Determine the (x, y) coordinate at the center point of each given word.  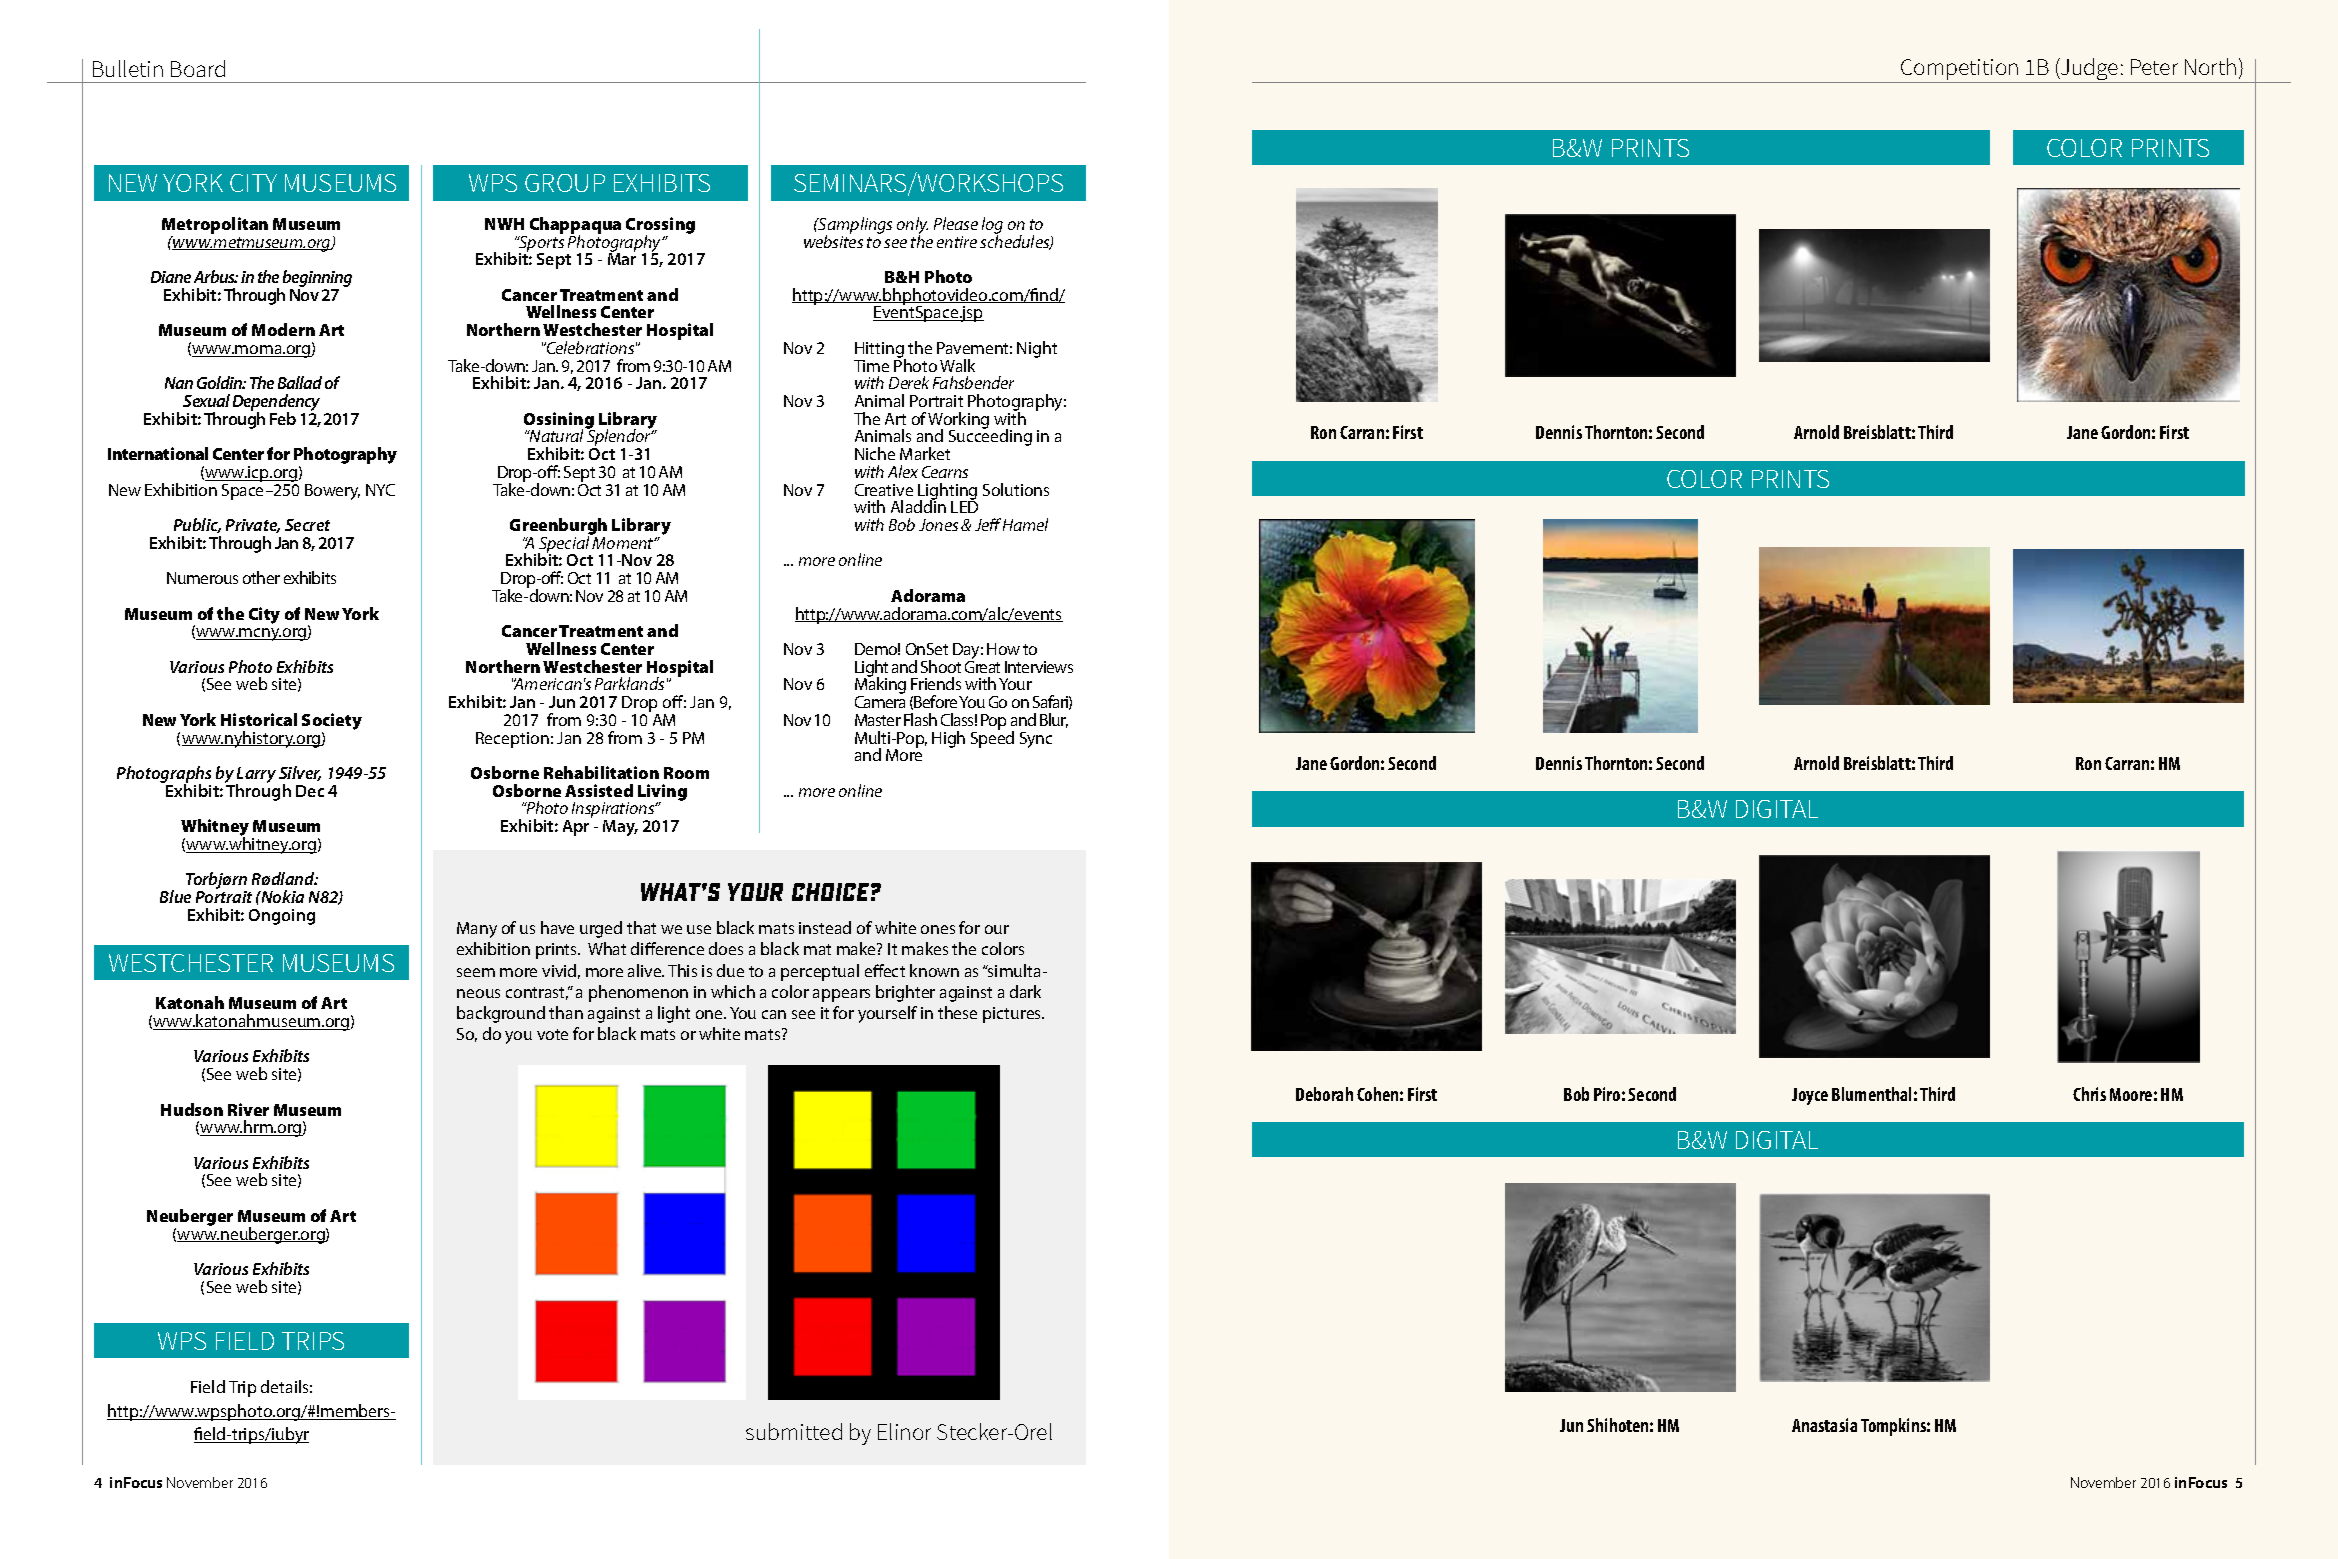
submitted (794, 1431)
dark (1025, 991)
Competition (1960, 71)
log (992, 226)
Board (198, 68)
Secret (307, 525)
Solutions (1016, 489)
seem (476, 972)
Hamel (1025, 524)
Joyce (1810, 1096)
